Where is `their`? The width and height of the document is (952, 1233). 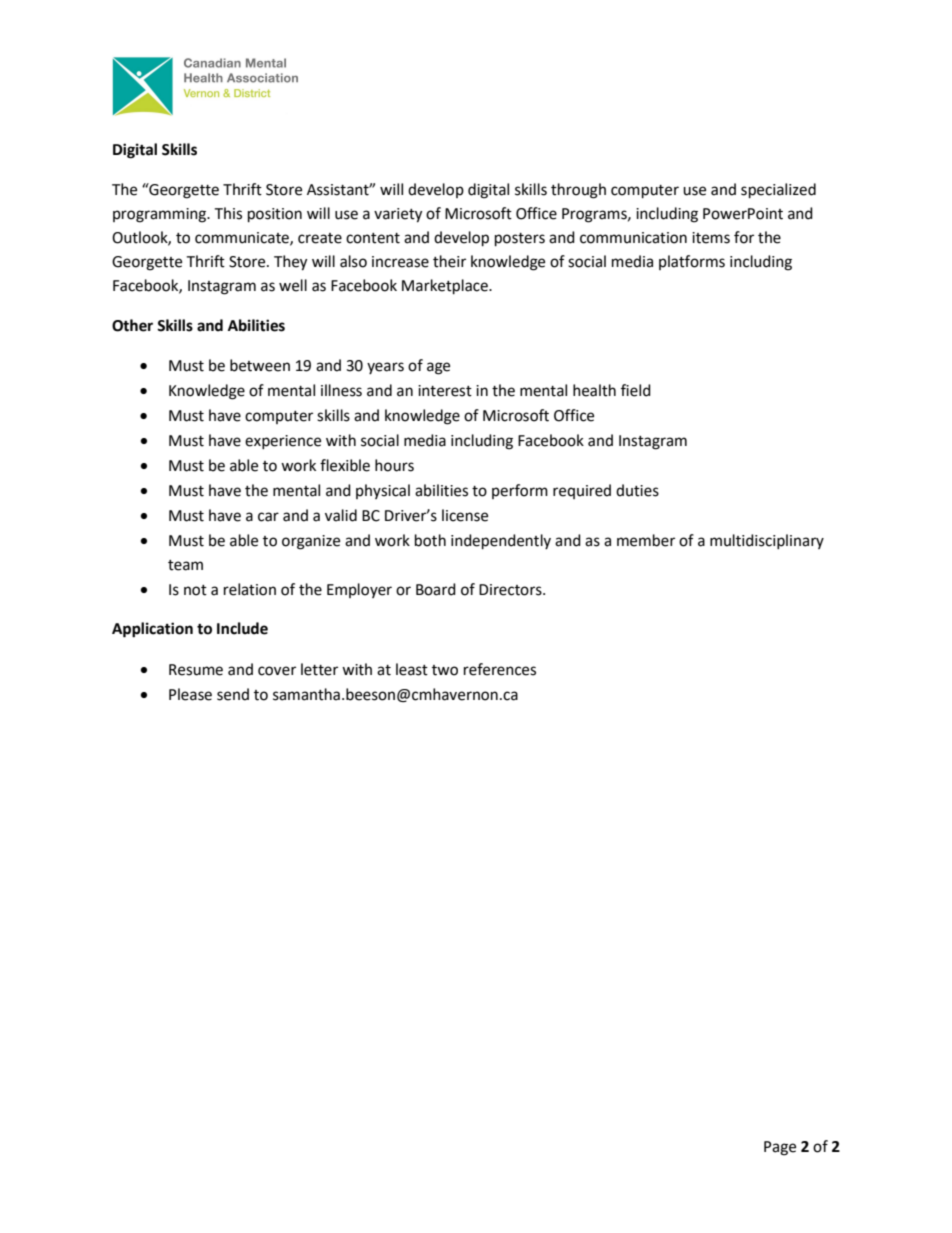 their is located at coordinates (449, 261).
